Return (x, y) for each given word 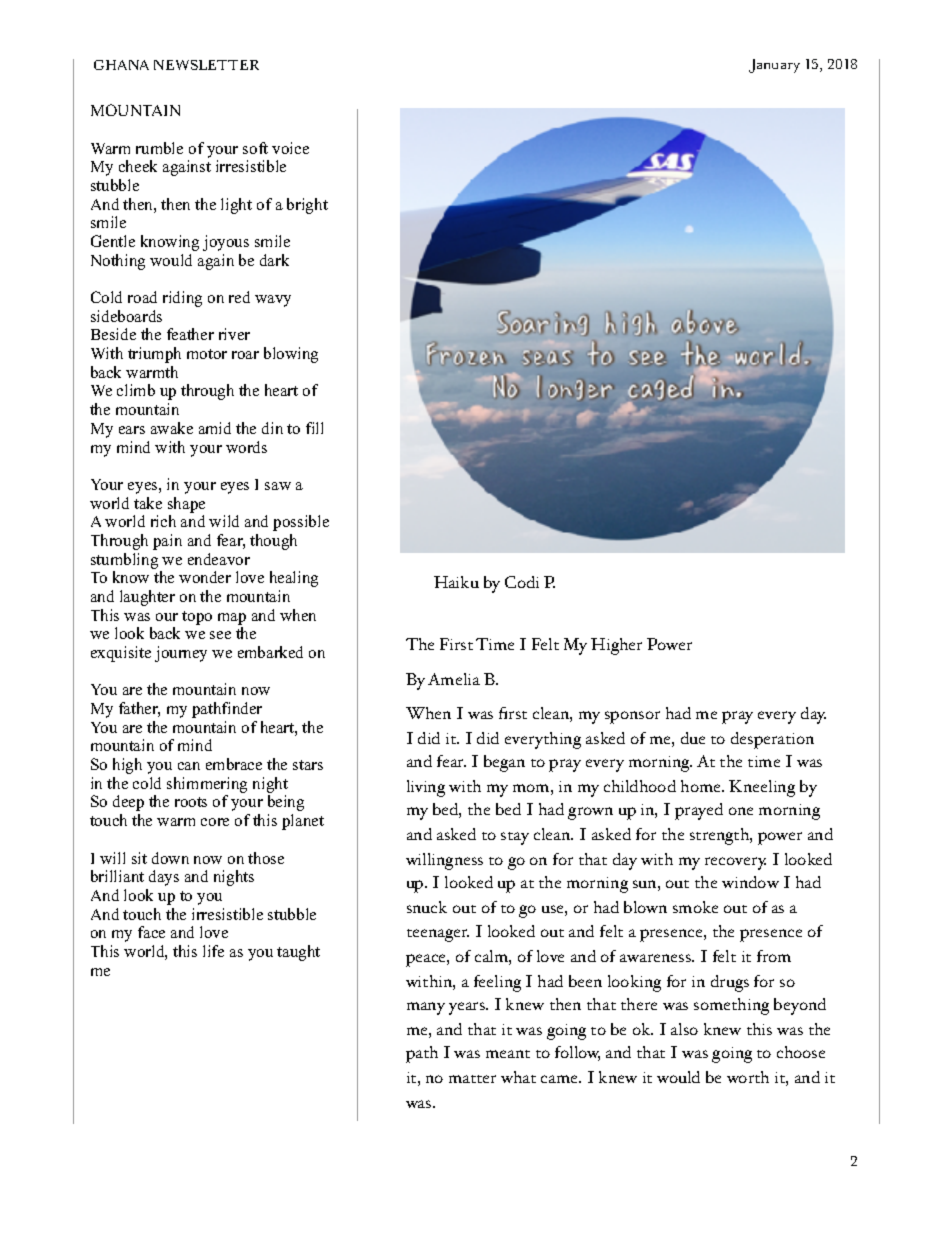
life (213, 951)
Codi (522, 582)
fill (314, 428)
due (693, 738)
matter (472, 1079)
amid (215, 428)
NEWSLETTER (206, 65)
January (774, 66)
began (504, 763)
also (684, 1029)
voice (290, 148)
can (189, 766)
